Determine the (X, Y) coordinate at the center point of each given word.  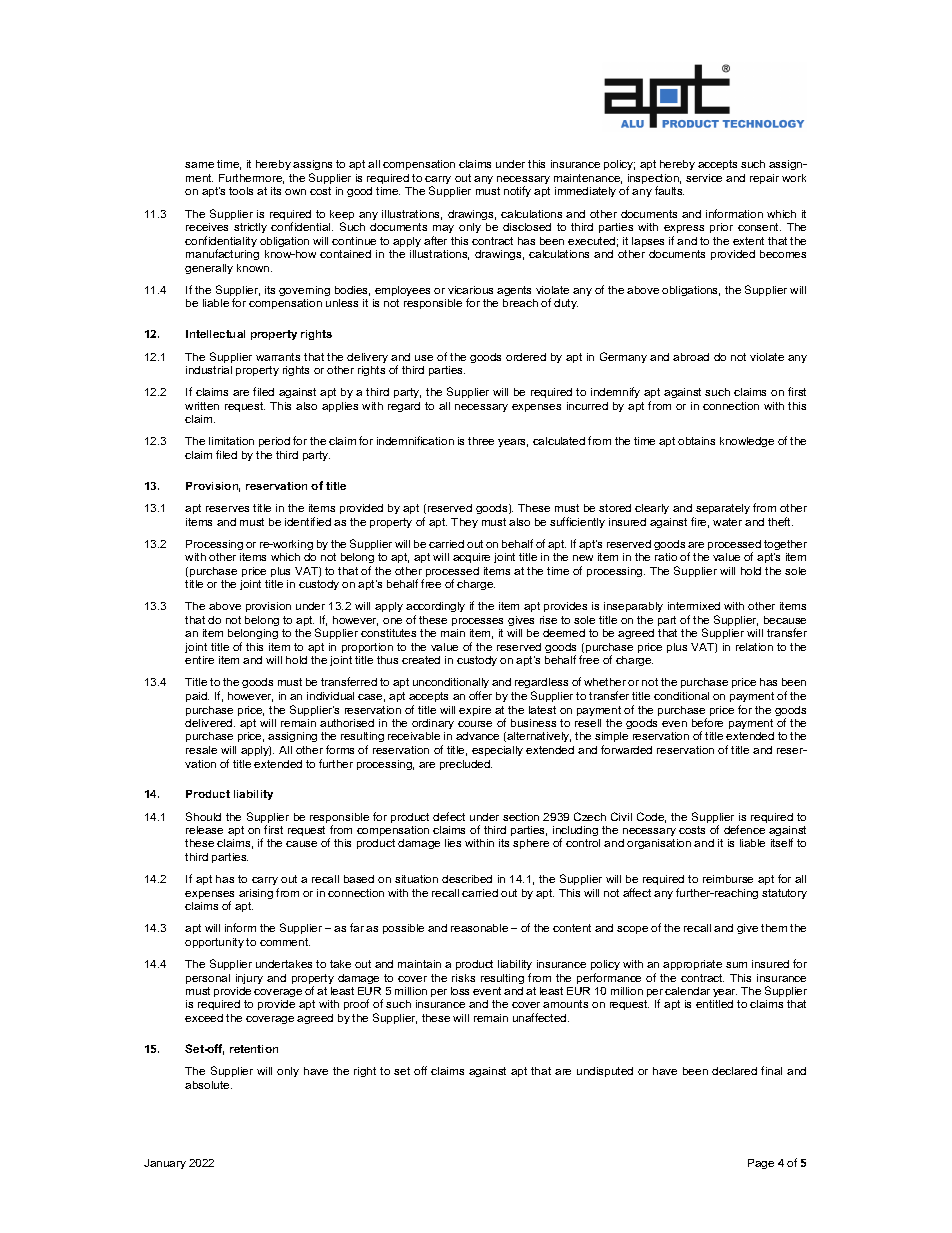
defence (744, 829)
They (464, 523)
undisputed (605, 1072)
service (704, 178)
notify (517, 191)
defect (449, 816)
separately (723, 509)
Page (761, 1164)
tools (241, 191)
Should (203, 816)
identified (308, 521)
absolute (208, 1085)
